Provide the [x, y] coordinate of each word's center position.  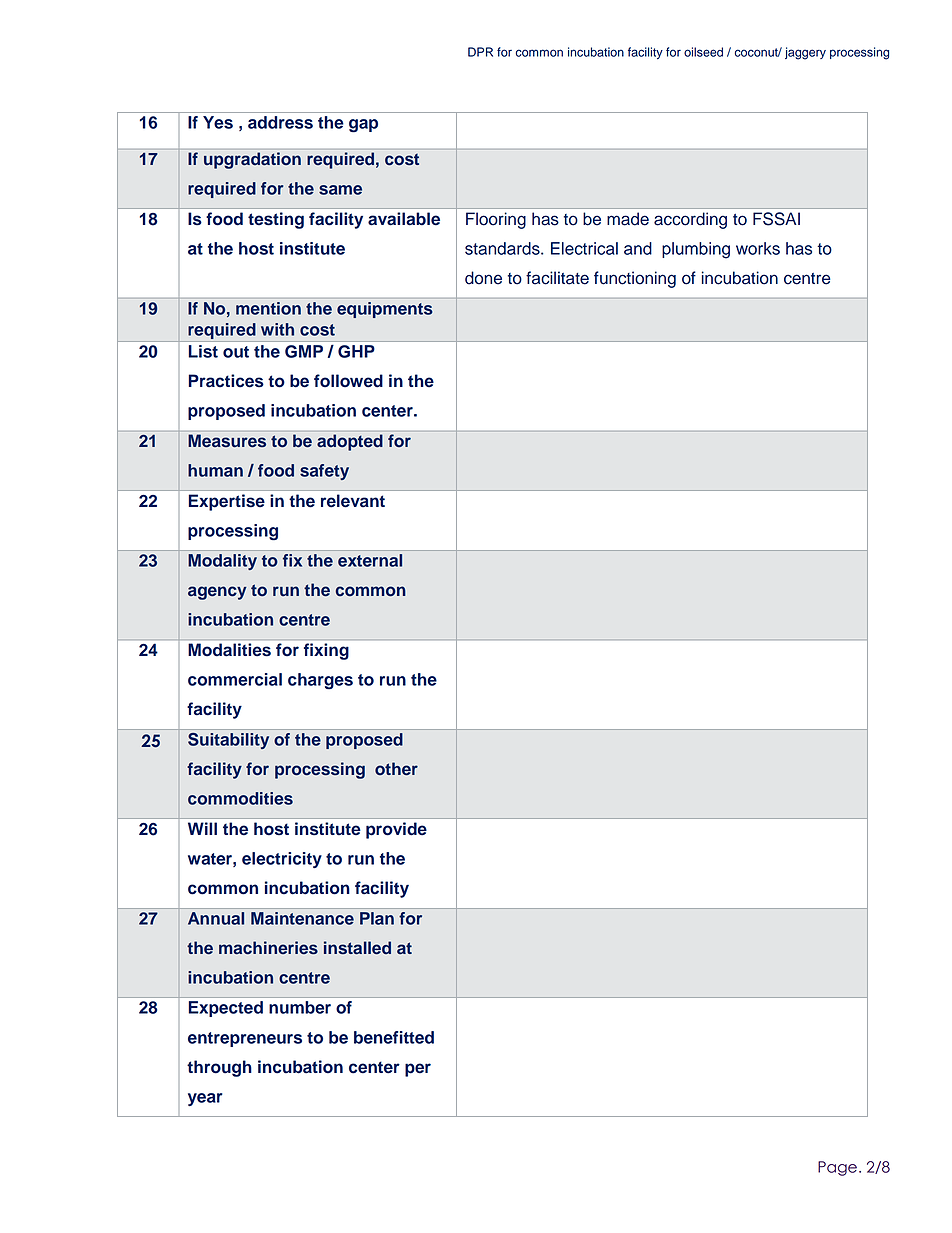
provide [396, 830]
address [280, 122]
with [277, 329]
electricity [282, 860]
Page [837, 1168]
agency [217, 593]
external [370, 560]
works [758, 248]
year [205, 1099]
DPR [480, 52]
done [483, 278]
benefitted [394, 1037]
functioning [635, 279]
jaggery [805, 53]
